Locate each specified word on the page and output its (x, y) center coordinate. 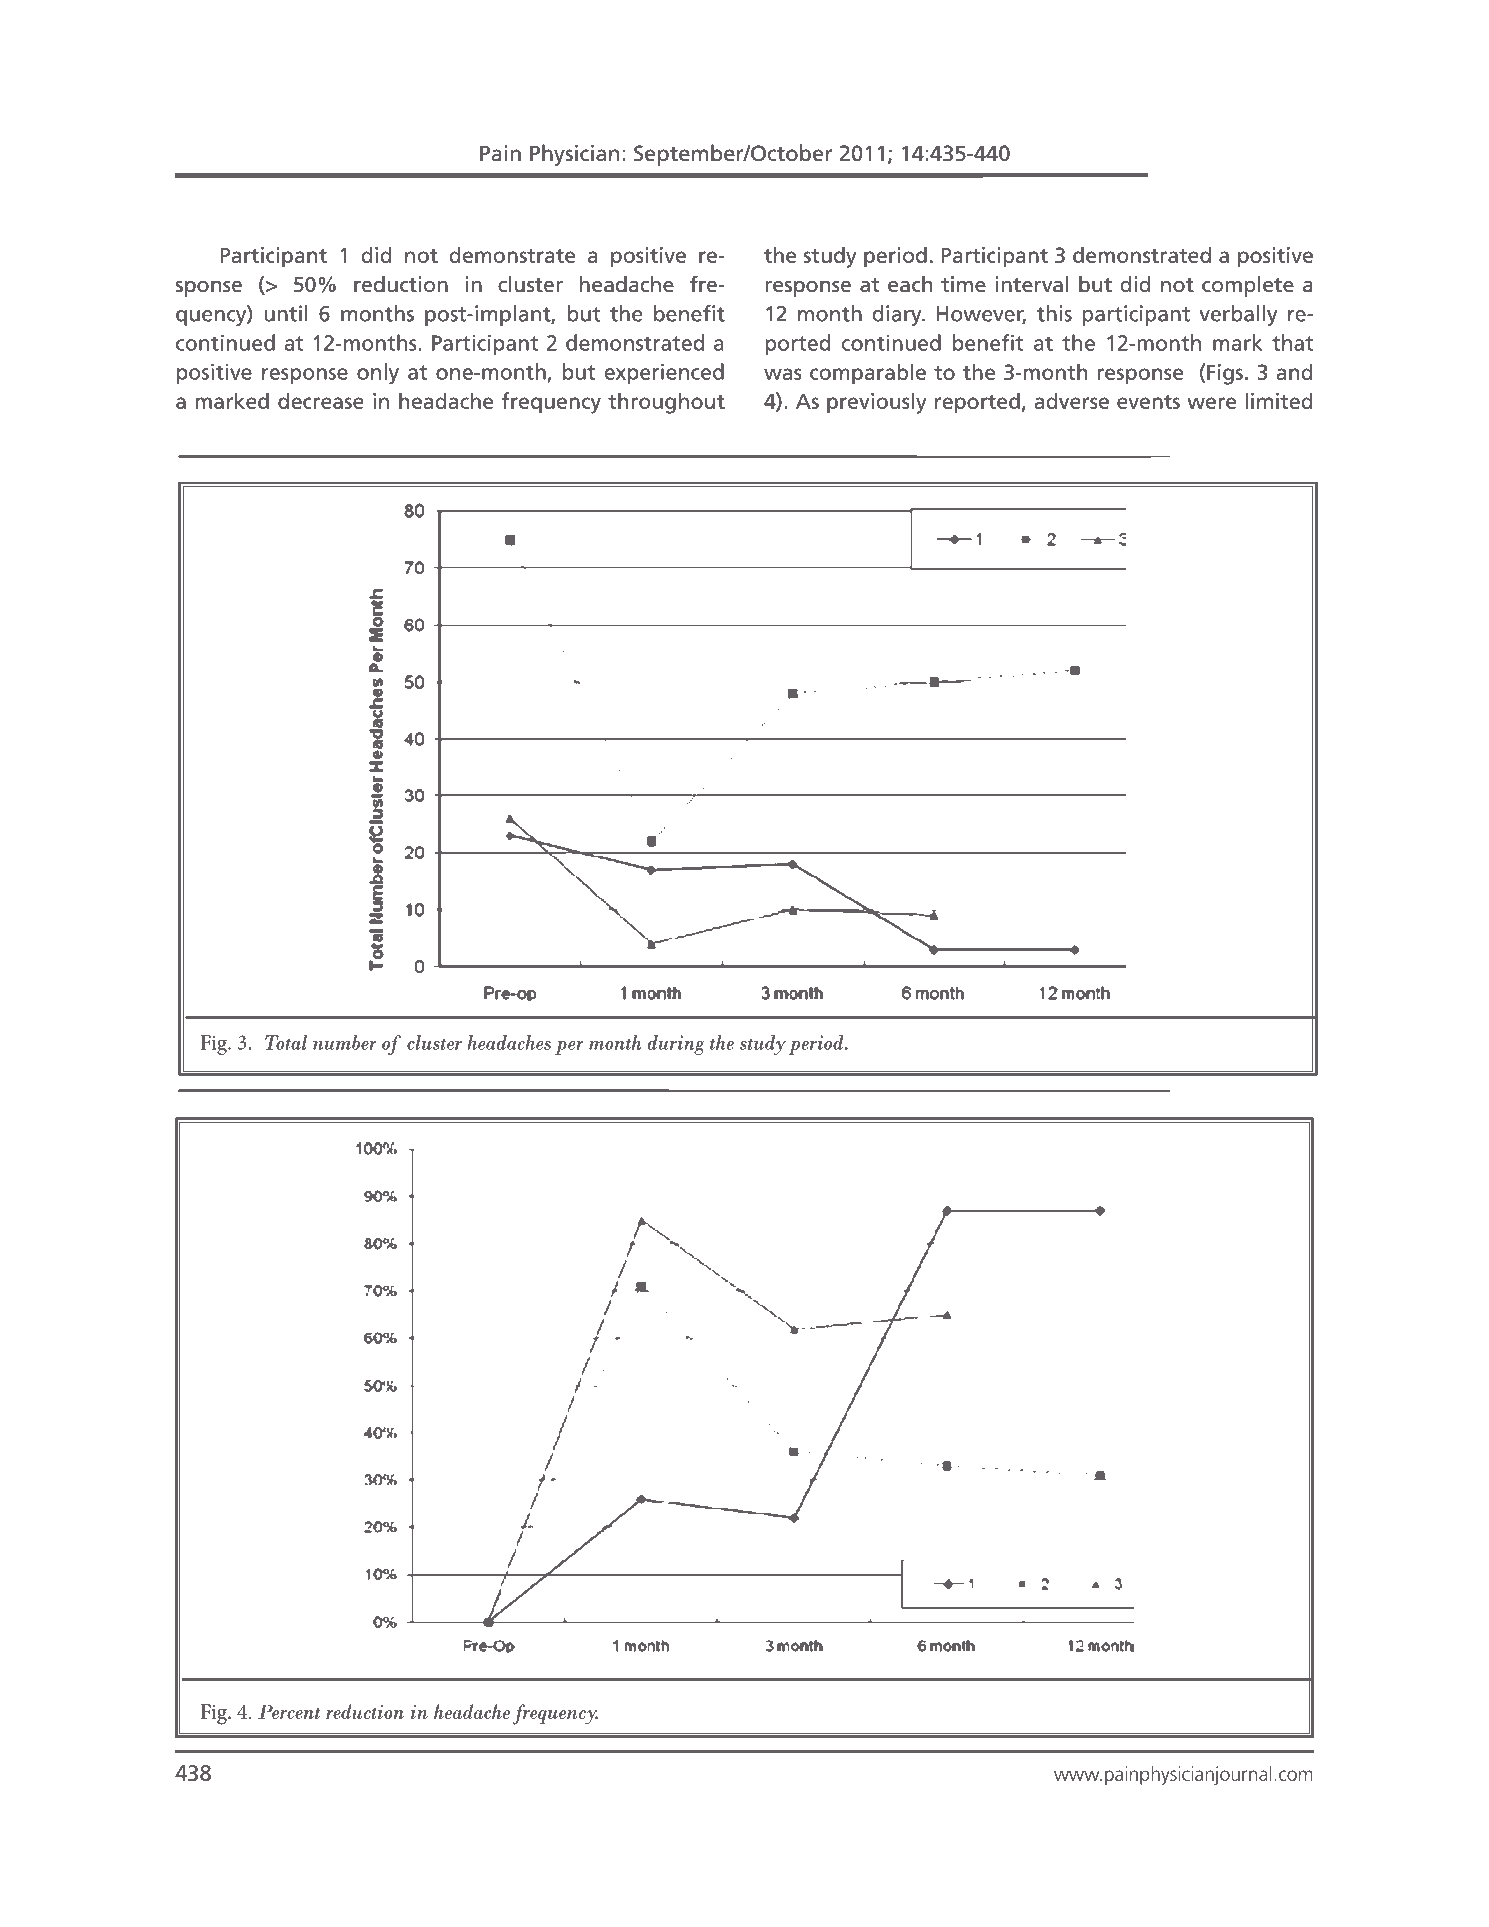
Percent (289, 1711)
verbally (1238, 315)
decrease (321, 400)
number (345, 1042)
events (1148, 402)
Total (286, 1042)
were (1211, 403)
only (378, 374)
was (783, 374)
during (676, 1045)
